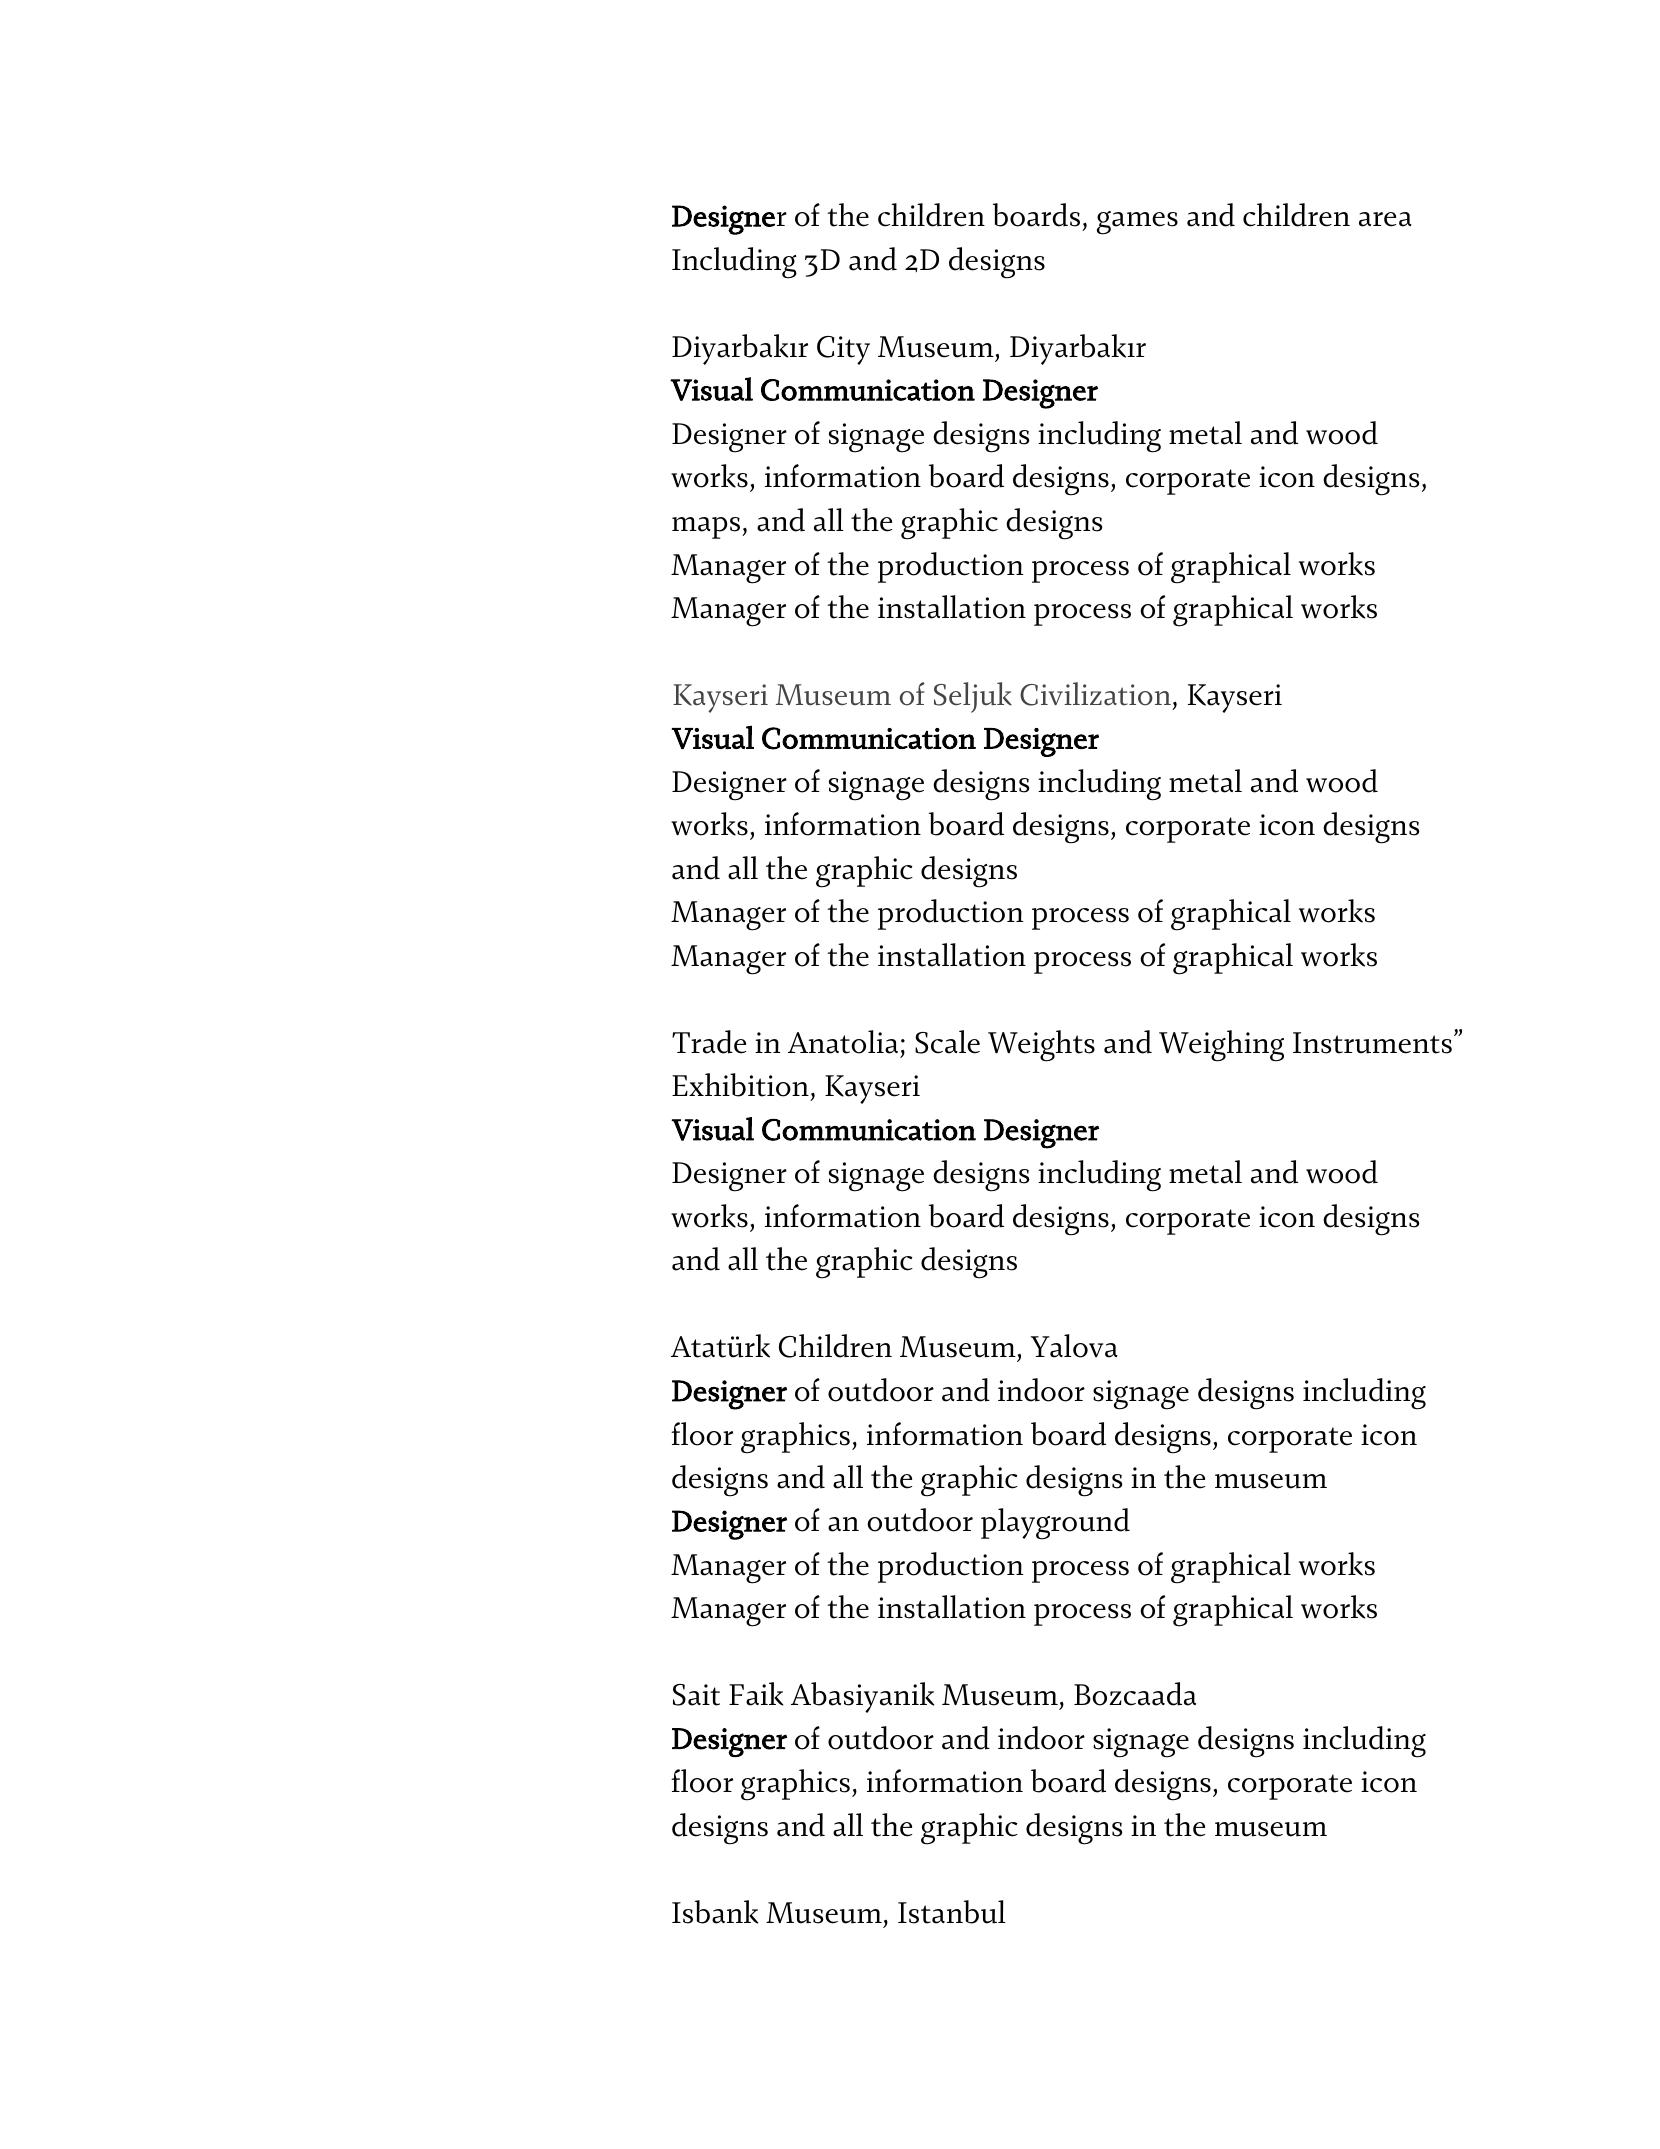 This page has height=2149, width=1660. Describe the element at coordinates (1385, 219) in the page. I see `area` at that location.
